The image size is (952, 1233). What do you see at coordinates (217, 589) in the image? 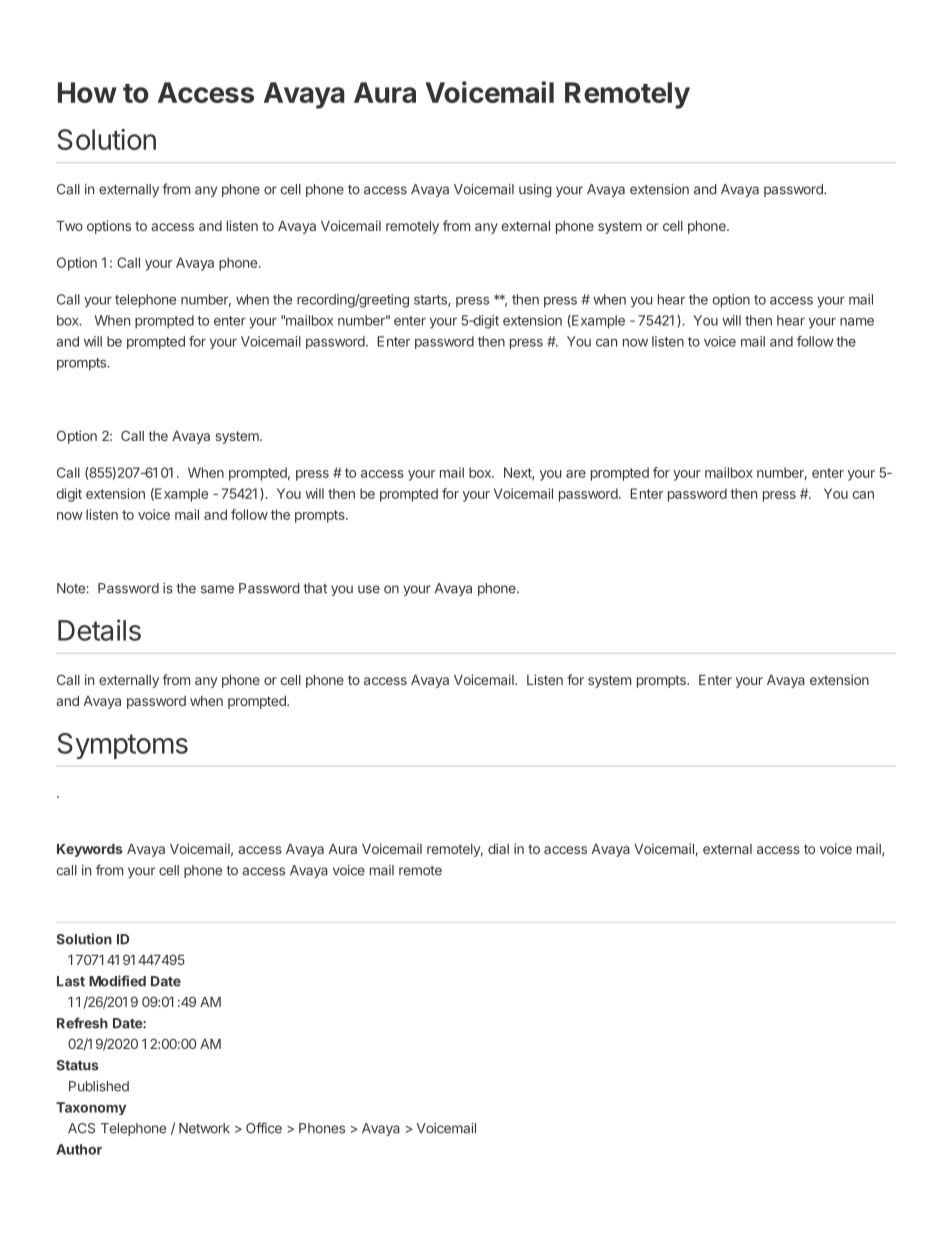
I see `same` at bounding box center [217, 589].
